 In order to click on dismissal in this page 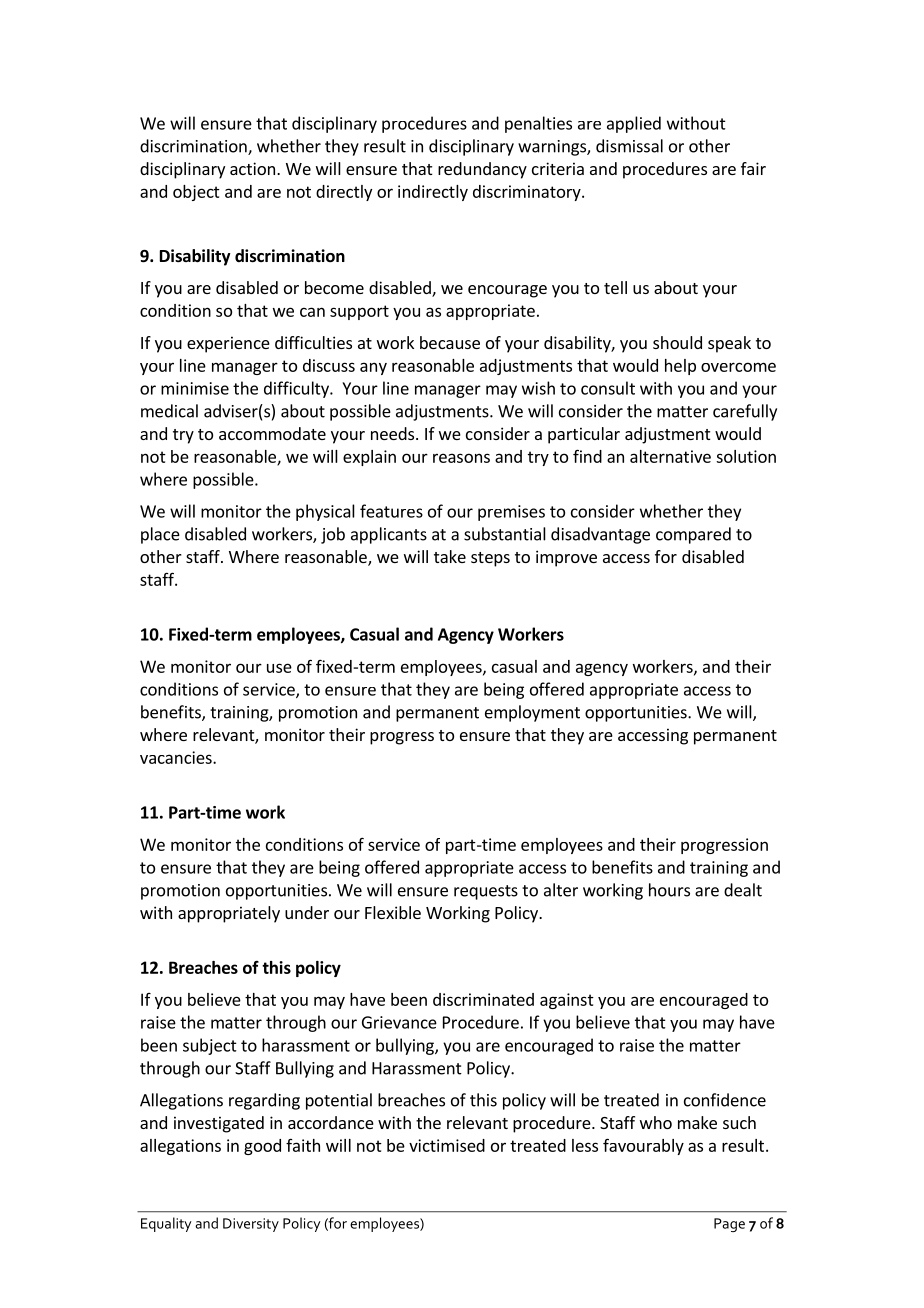, I will do `click(629, 146)`.
